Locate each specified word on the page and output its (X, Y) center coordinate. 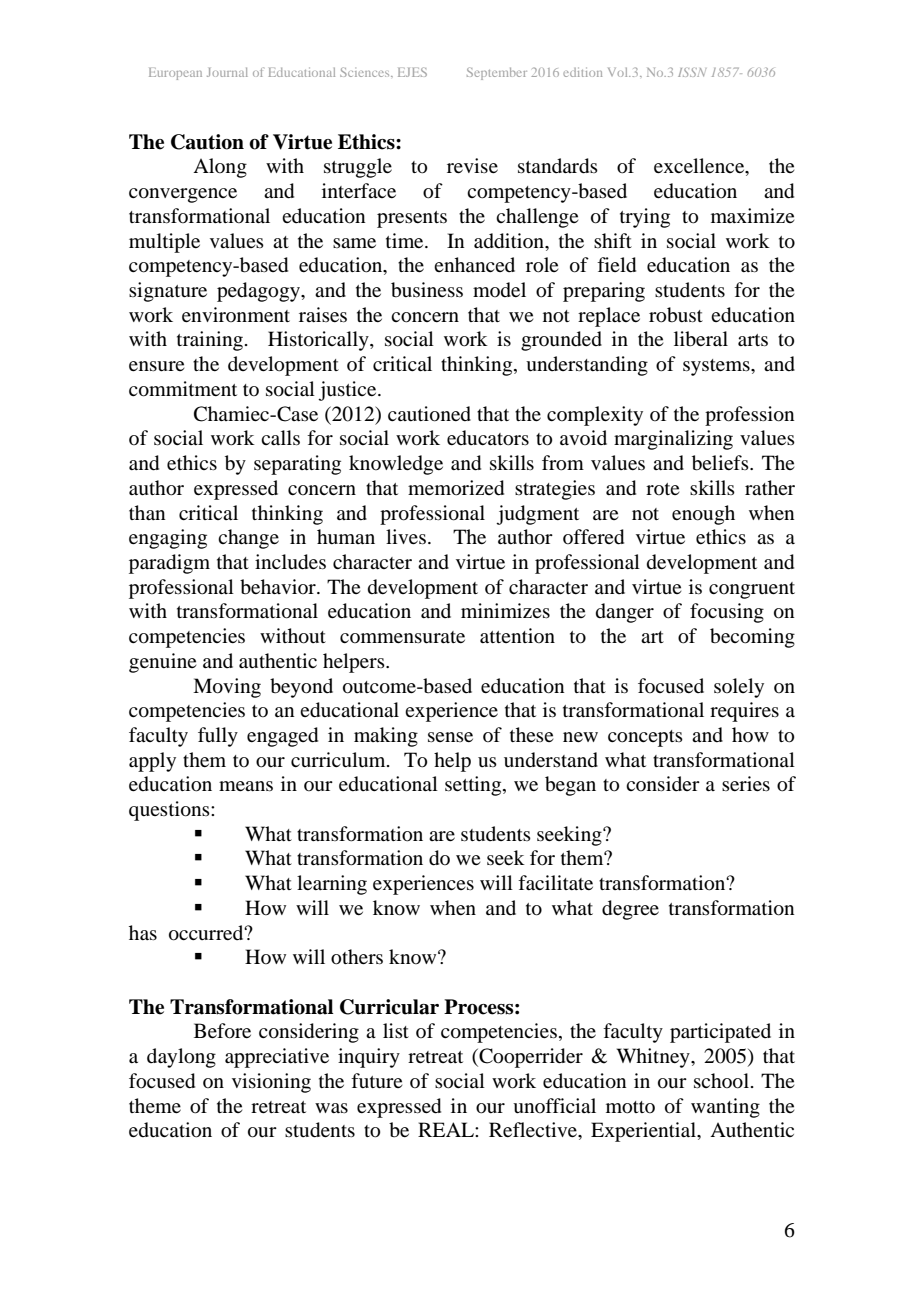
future (376, 1081)
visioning (271, 1083)
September (497, 73)
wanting (725, 1108)
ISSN (692, 72)
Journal (227, 72)
